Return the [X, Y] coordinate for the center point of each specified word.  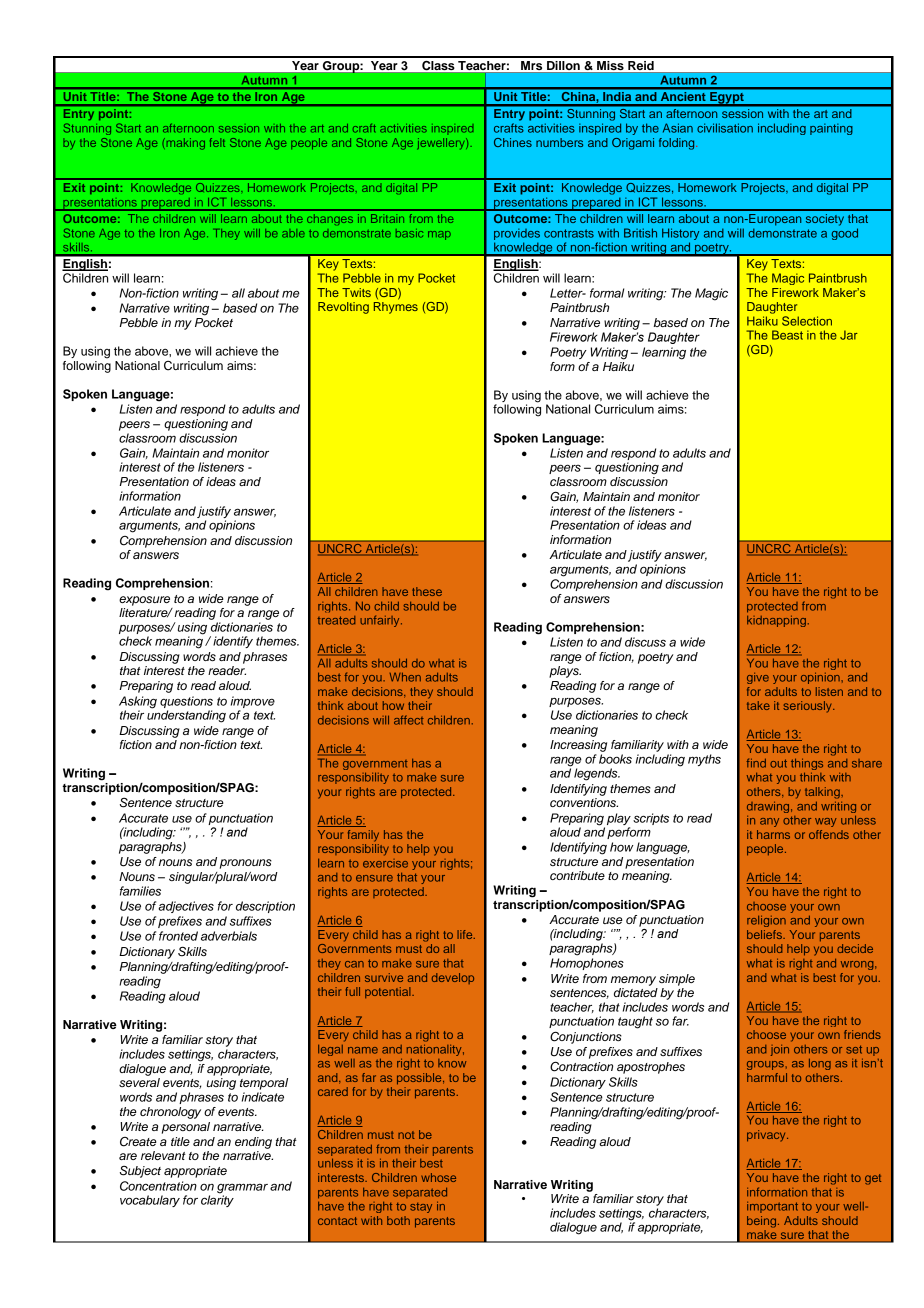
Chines [513, 142]
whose [438, 1177]
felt [217, 142]
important [772, 1207]
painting [831, 129]
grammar [242, 1189]
